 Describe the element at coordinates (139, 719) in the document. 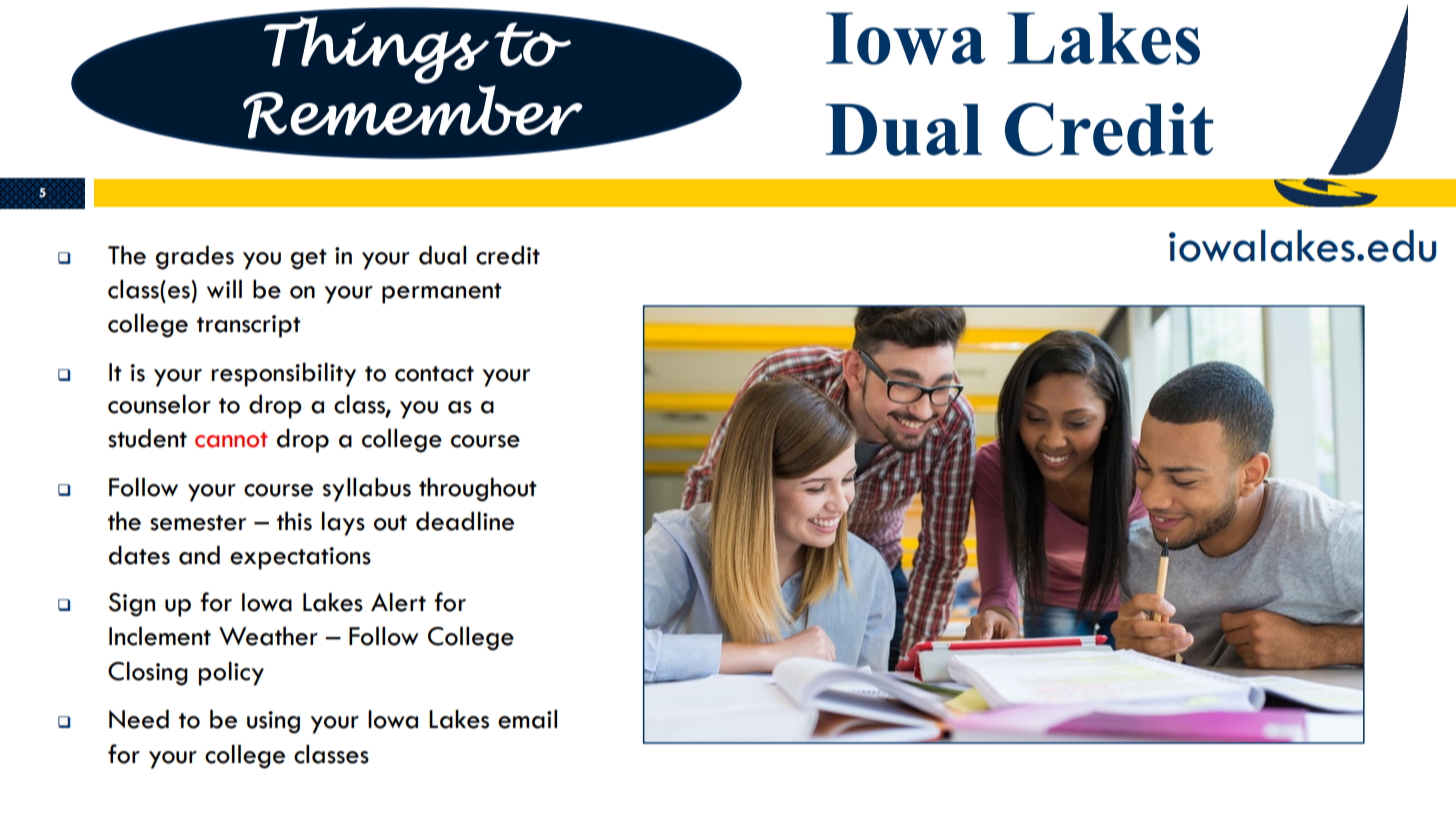

I see `Need` at that location.
